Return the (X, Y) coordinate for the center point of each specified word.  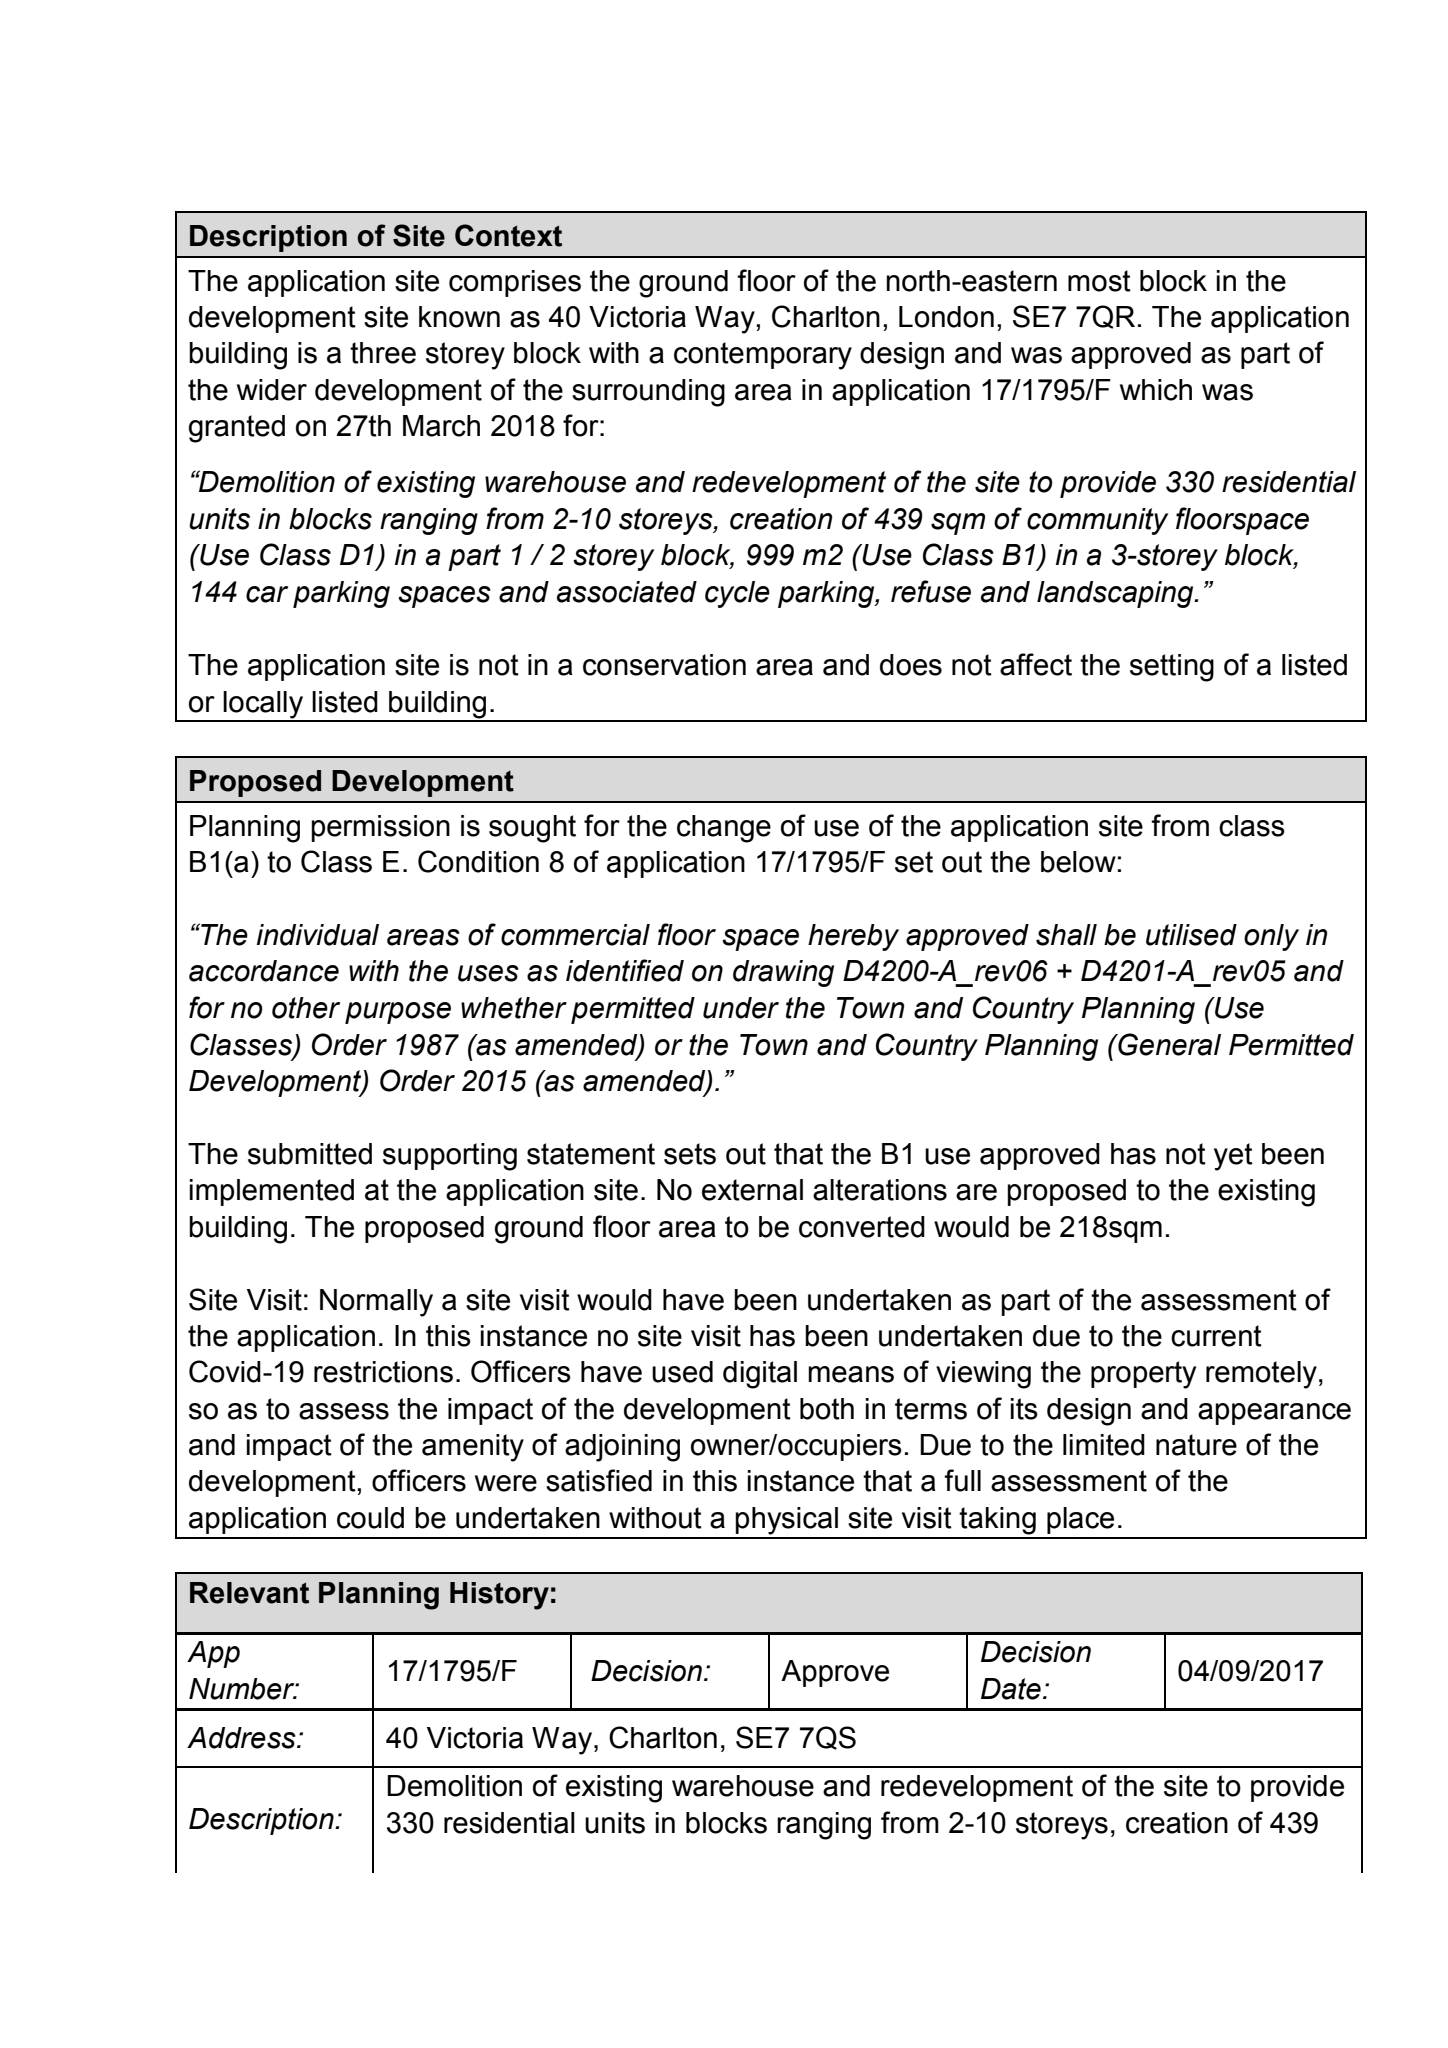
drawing (783, 973)
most (1099, 281)
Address (242, 1738)
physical (786, 1521)
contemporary (763, 356)
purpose (398, 1013)
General (1168, 1044)
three (383, 353)
